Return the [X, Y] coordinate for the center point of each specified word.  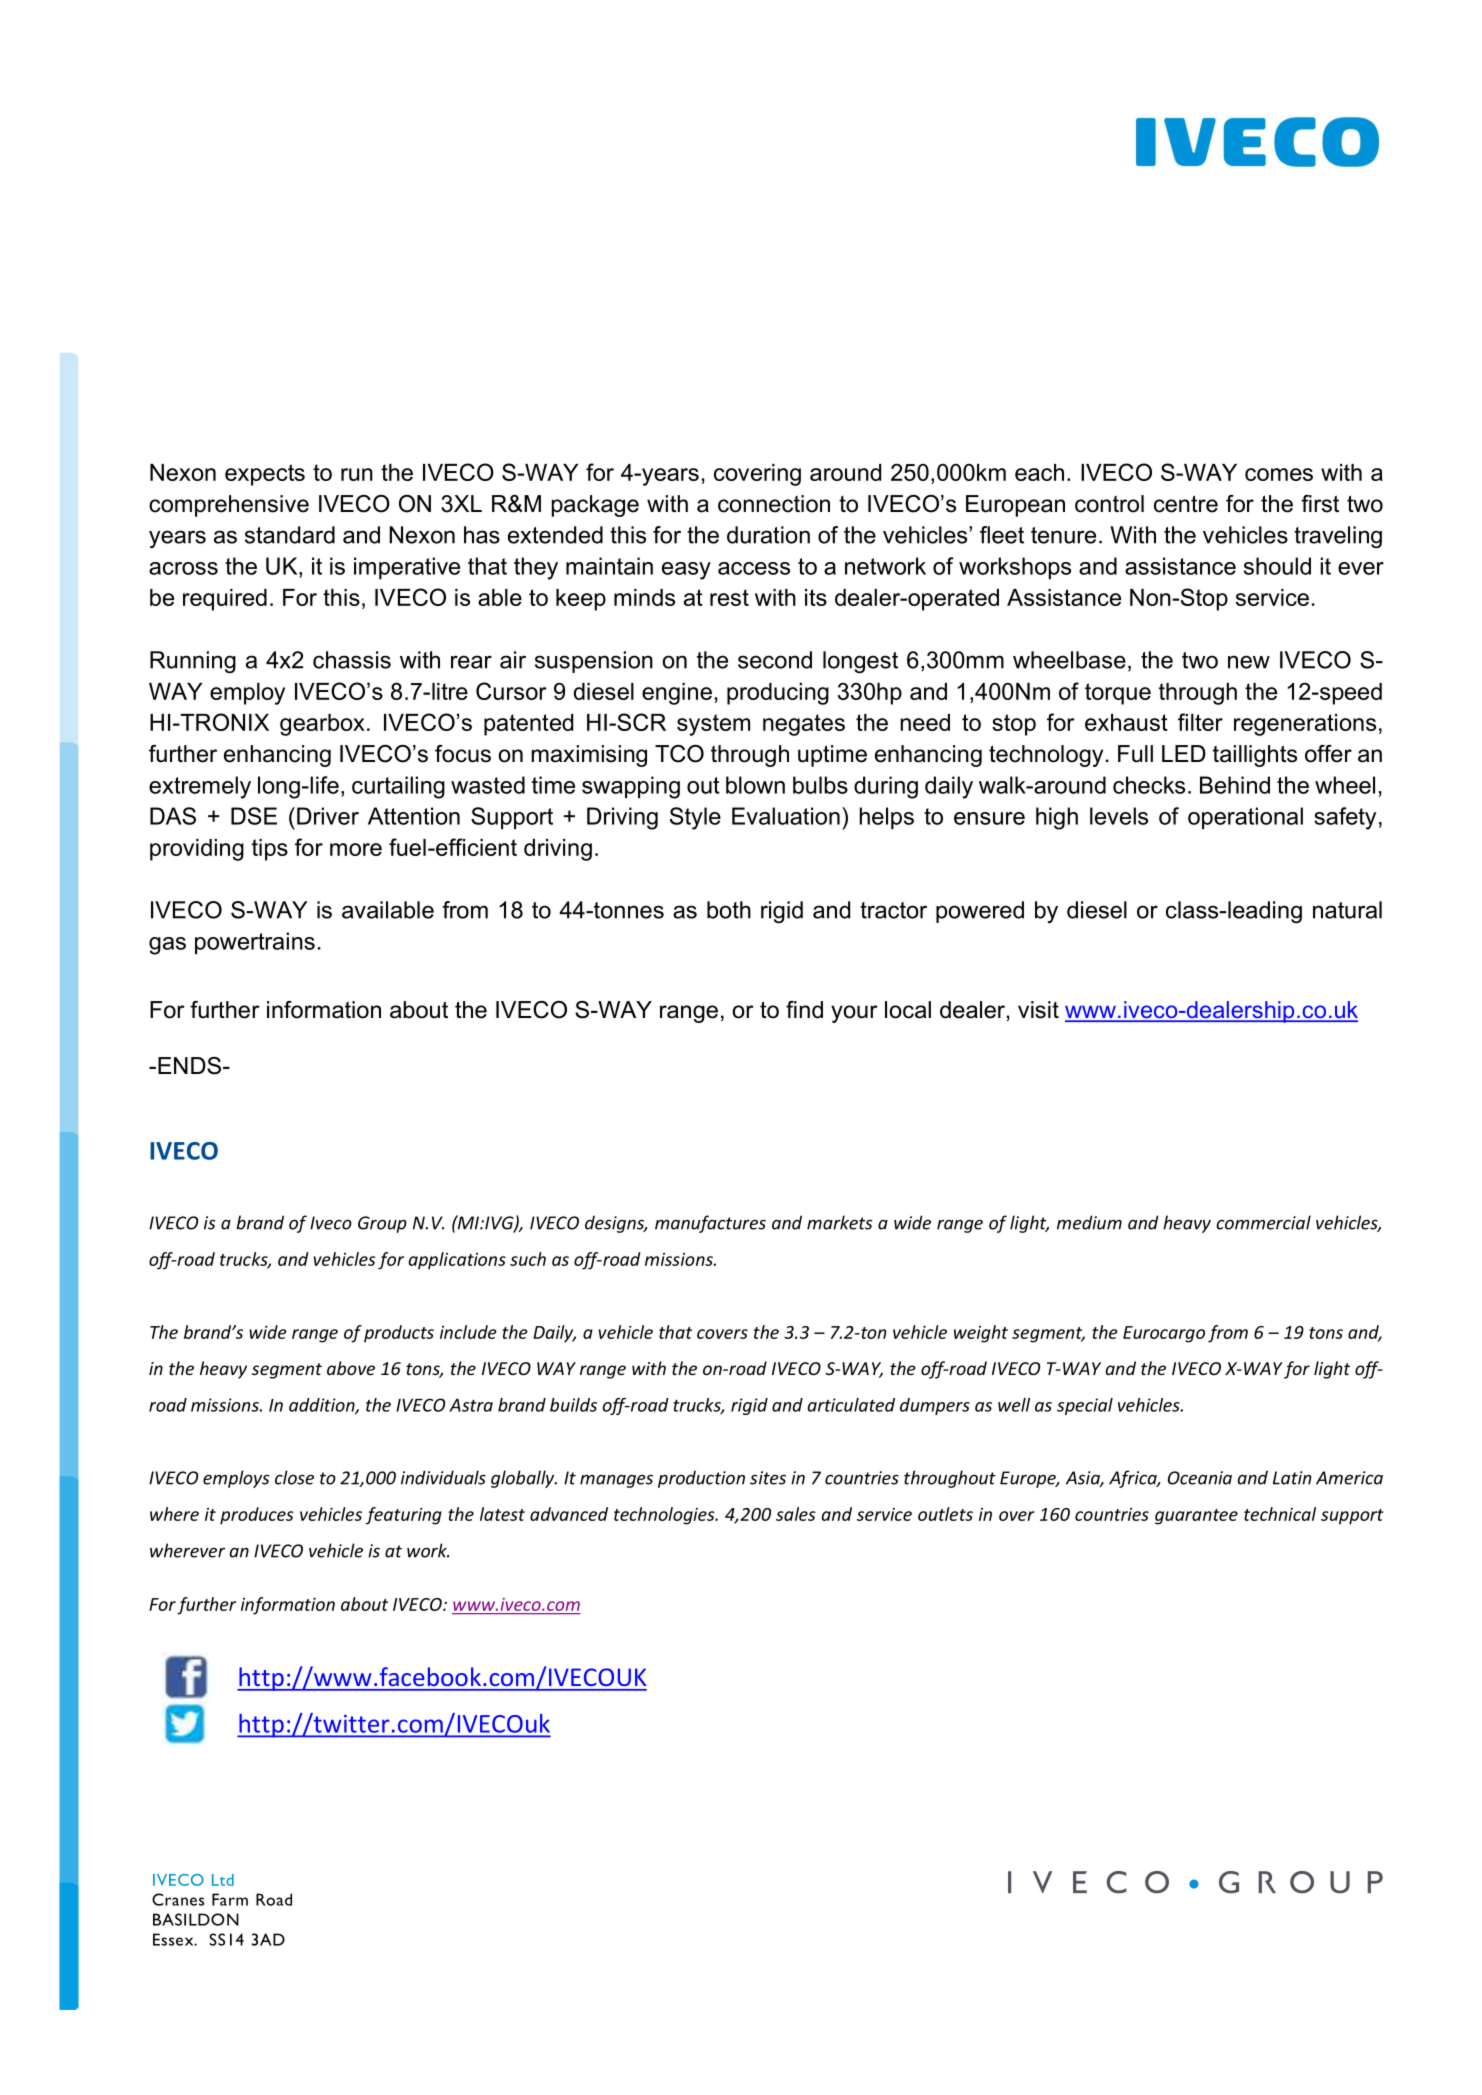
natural [1347, 910]
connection [774, 504]
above [351, 1368]
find [804, 1010]
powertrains [255, 943]
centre [1186, 504]
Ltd [223, 1880]
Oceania [1200, 1478]
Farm [230, 1899]
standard [290, 535]
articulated [851, 1405]
